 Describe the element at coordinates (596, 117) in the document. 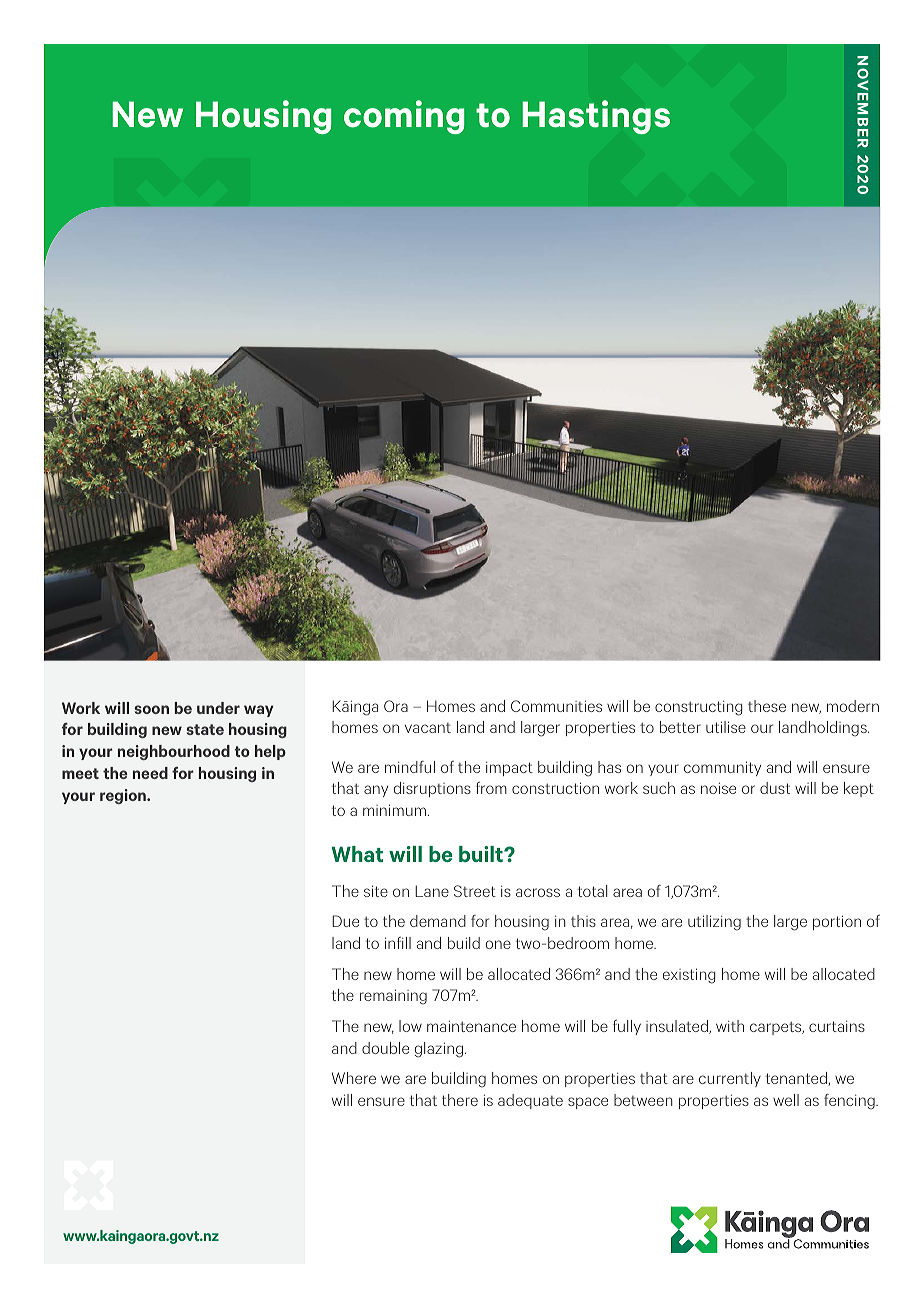

I see `Hastings` at that location.
